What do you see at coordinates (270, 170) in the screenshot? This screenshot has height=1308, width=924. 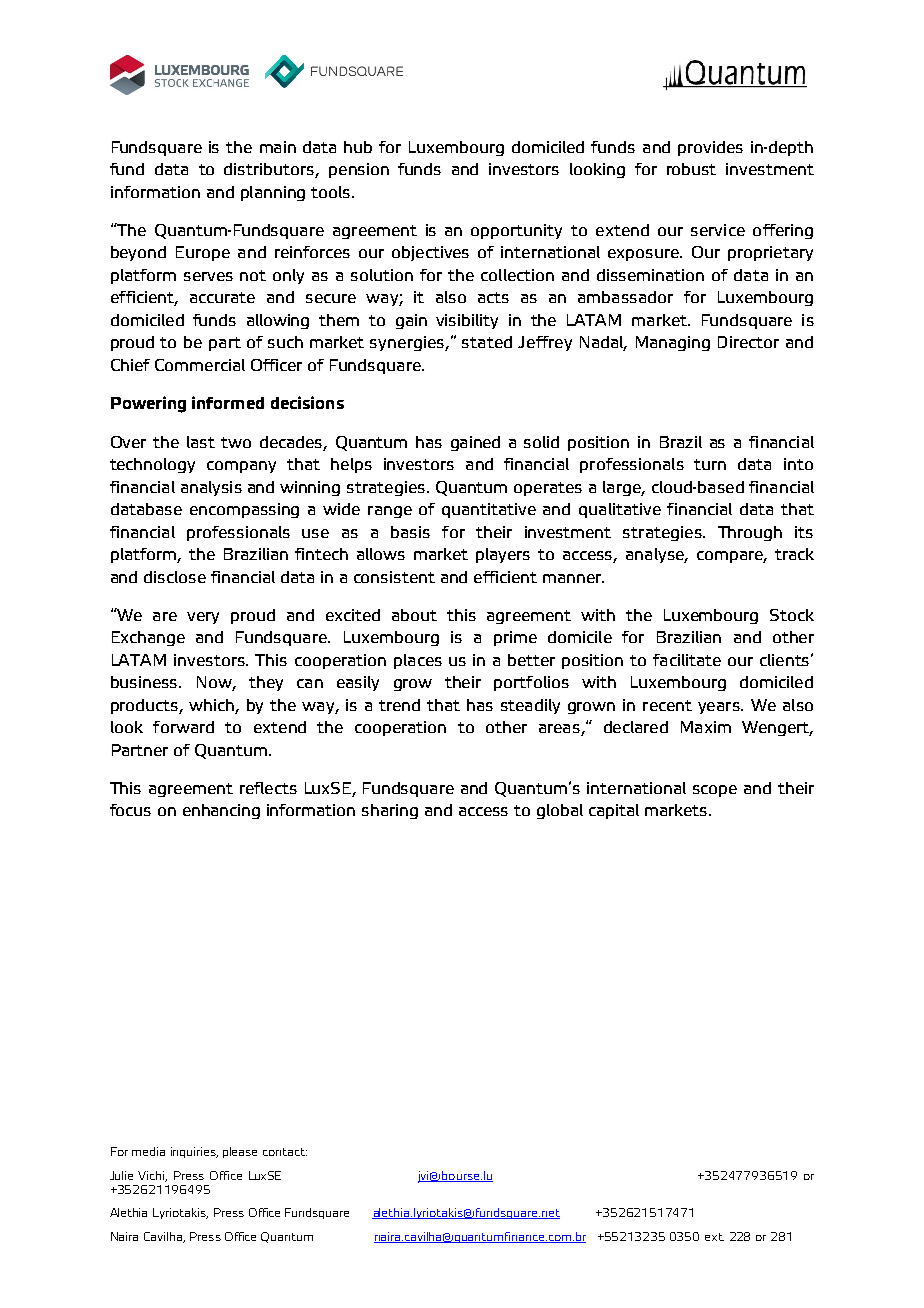 I see `distributors` at bounding box center [270, 170].
